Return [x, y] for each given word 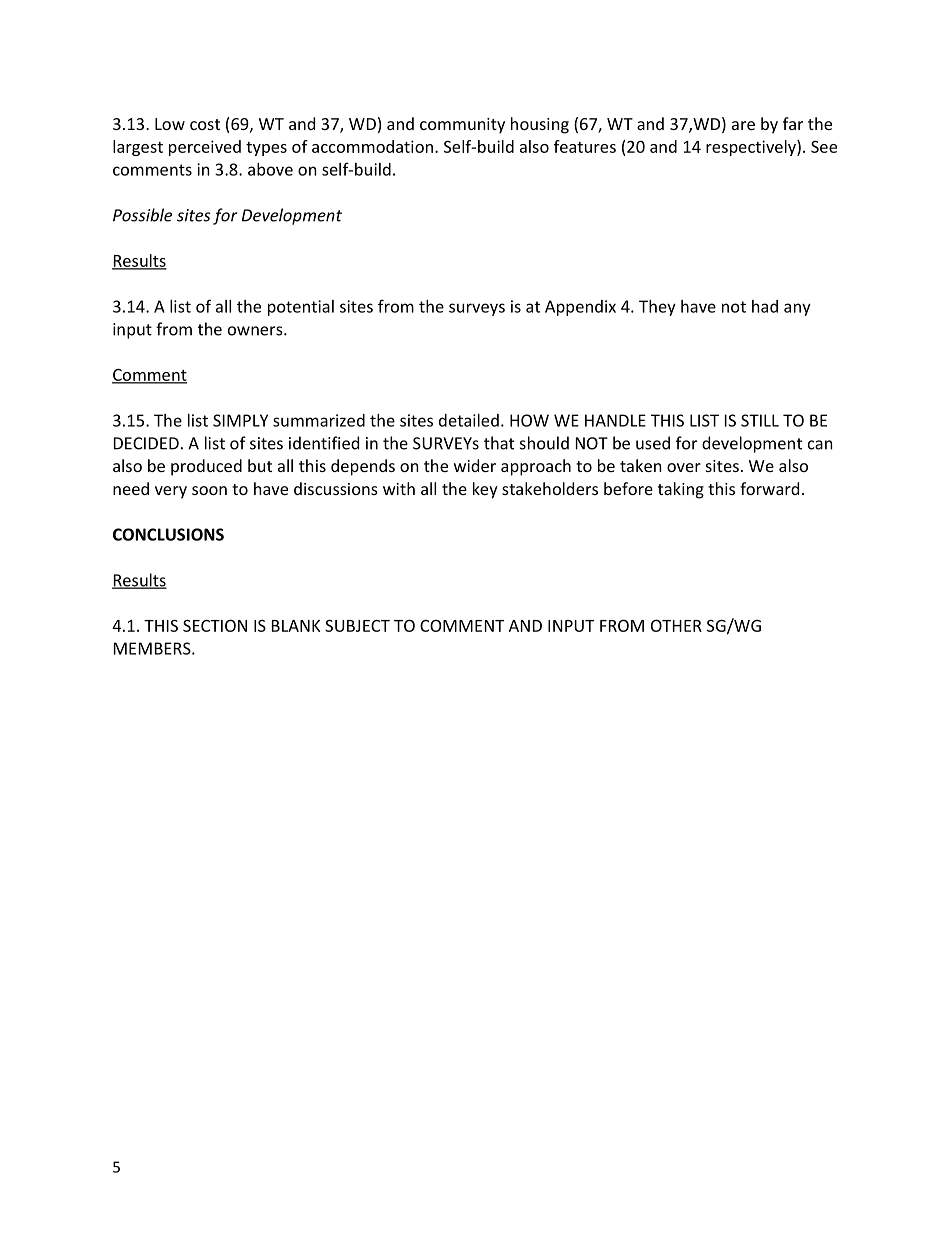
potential [301, 308]
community [462, 126]
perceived [205, 148]
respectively [752, 148]
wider [475, 465]
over [684, 467]
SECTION [215, 625]
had [765, 306]
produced [206, 467]
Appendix [580, 308]
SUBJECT [357, 625]
